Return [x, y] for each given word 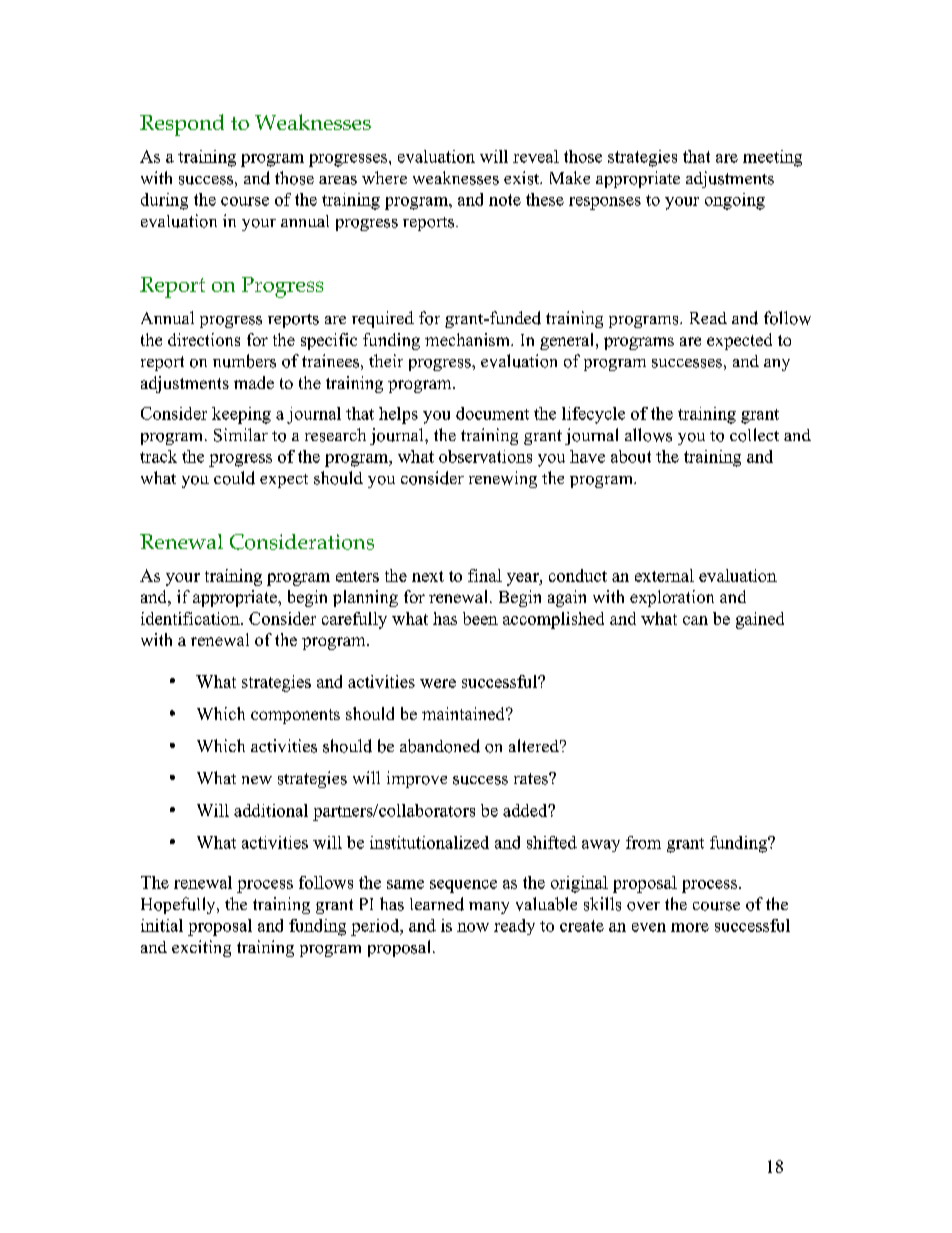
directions [204, 339]
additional [271, 810]
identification [191, 618]
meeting [772, 158]
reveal [536, 156]
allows [648, 435]
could [234, 478]
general [568, 341]
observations [485, 456]
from [643, 842]
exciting [201, 948]
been [480, 618]
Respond [182, 125]
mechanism [468, 339]
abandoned [440, 746]
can [695, 620]
